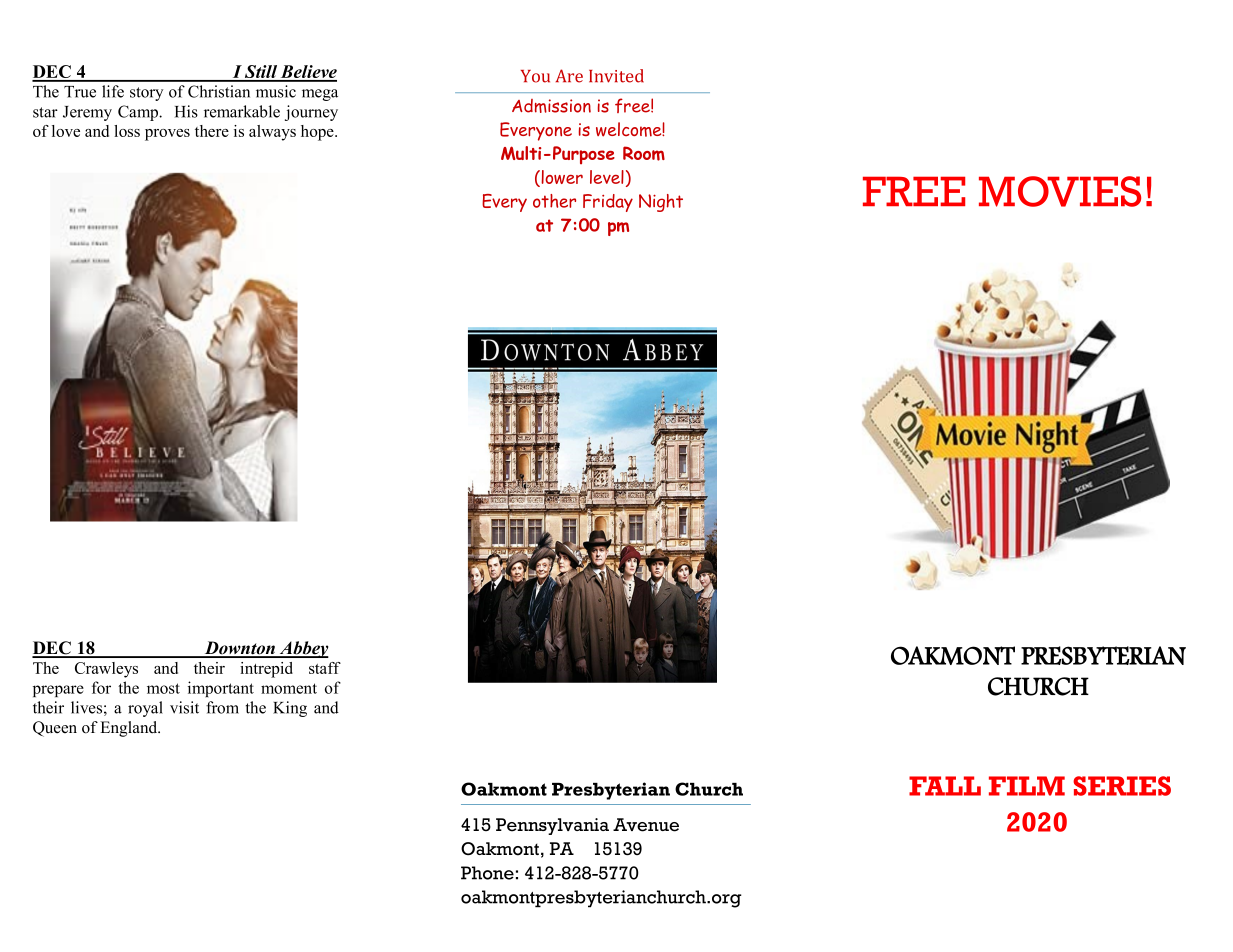  I want to click on Night, so click(661, 203).
